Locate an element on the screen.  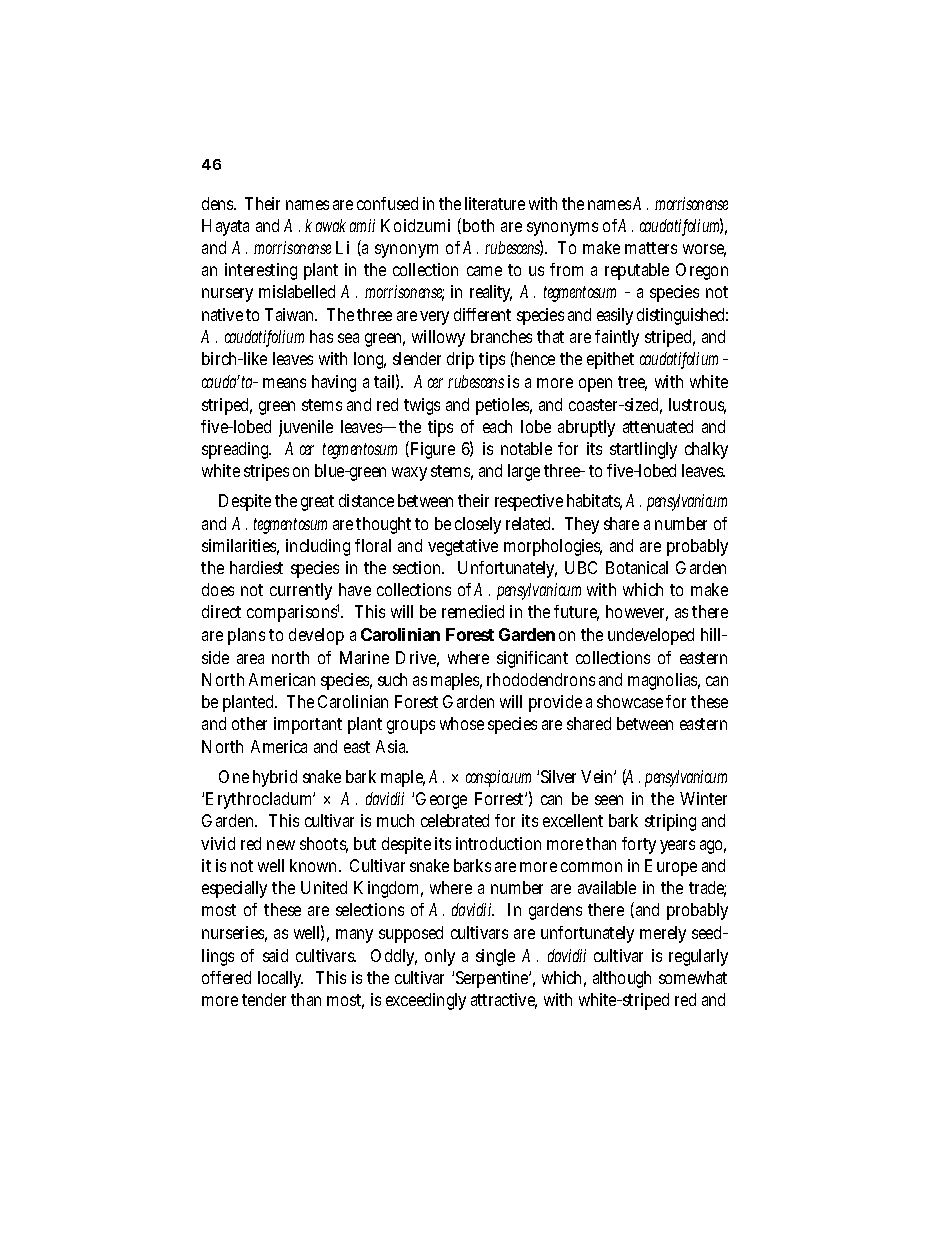
only is located at coordinates (440, 957).
